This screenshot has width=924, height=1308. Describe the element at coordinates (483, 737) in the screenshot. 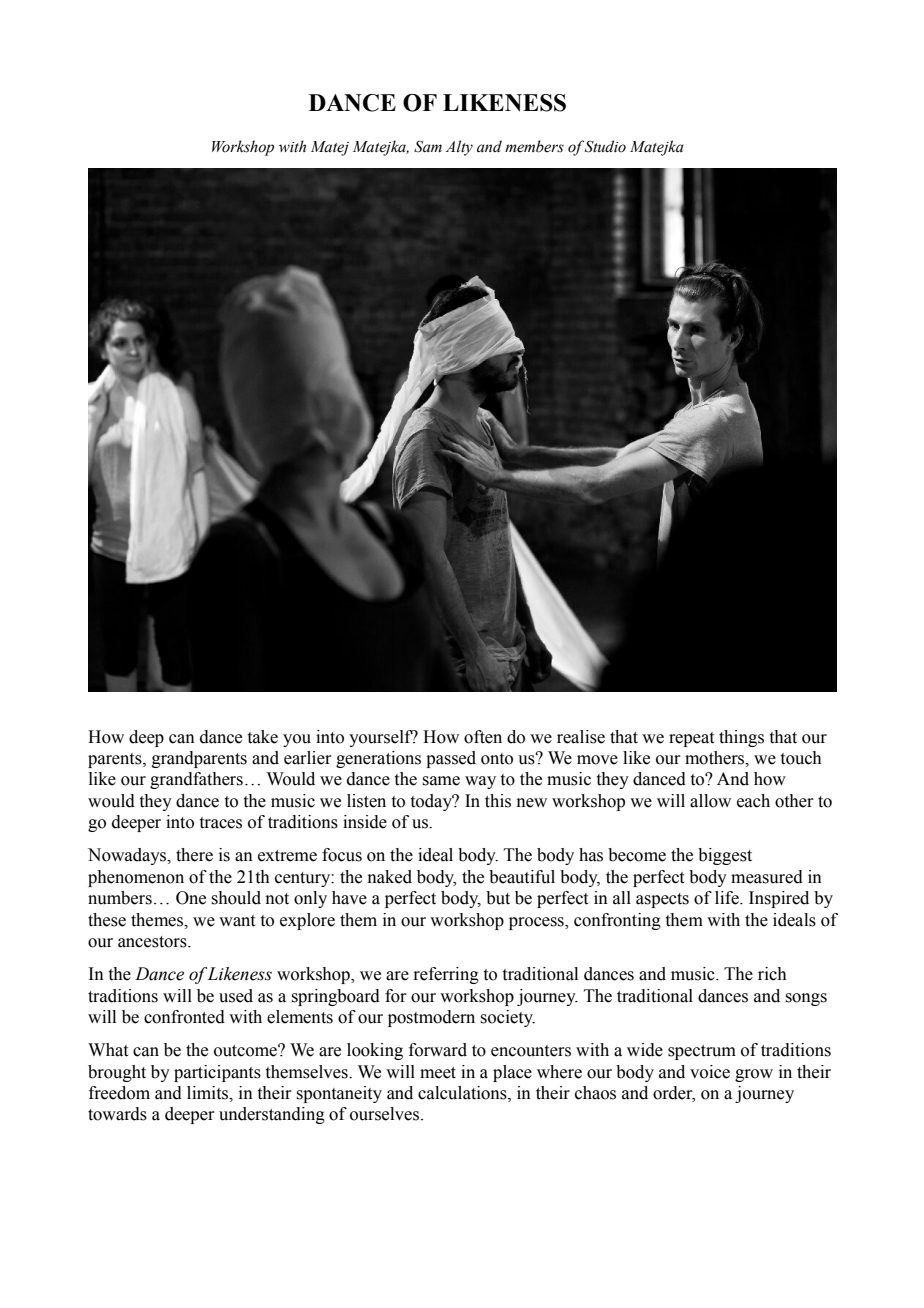

I see `often` at that location.
